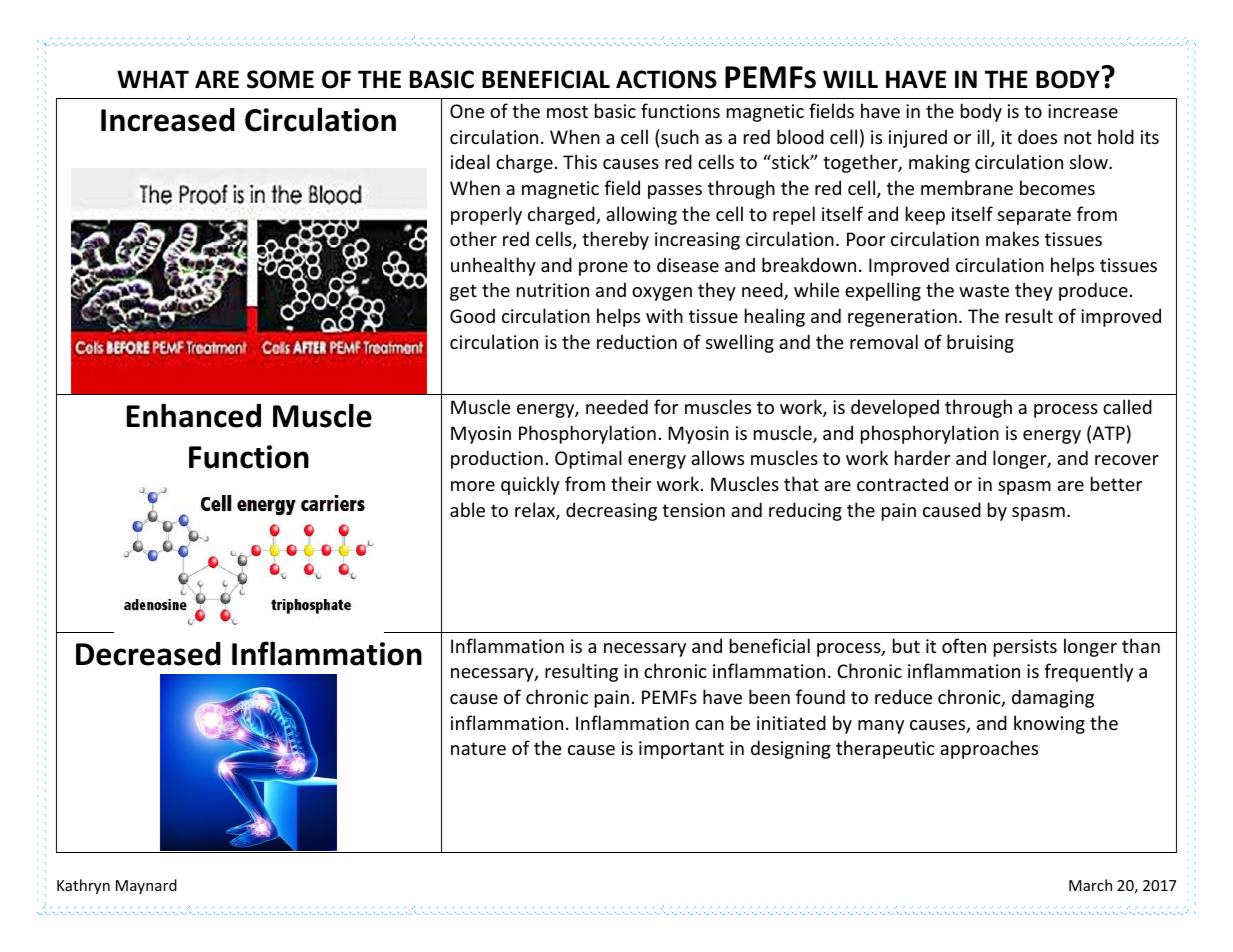 The width and height of the screenshot is (1233, 952). Describe the element at coordinates (681, 750) in the screenshot. I see `important` at that location.
